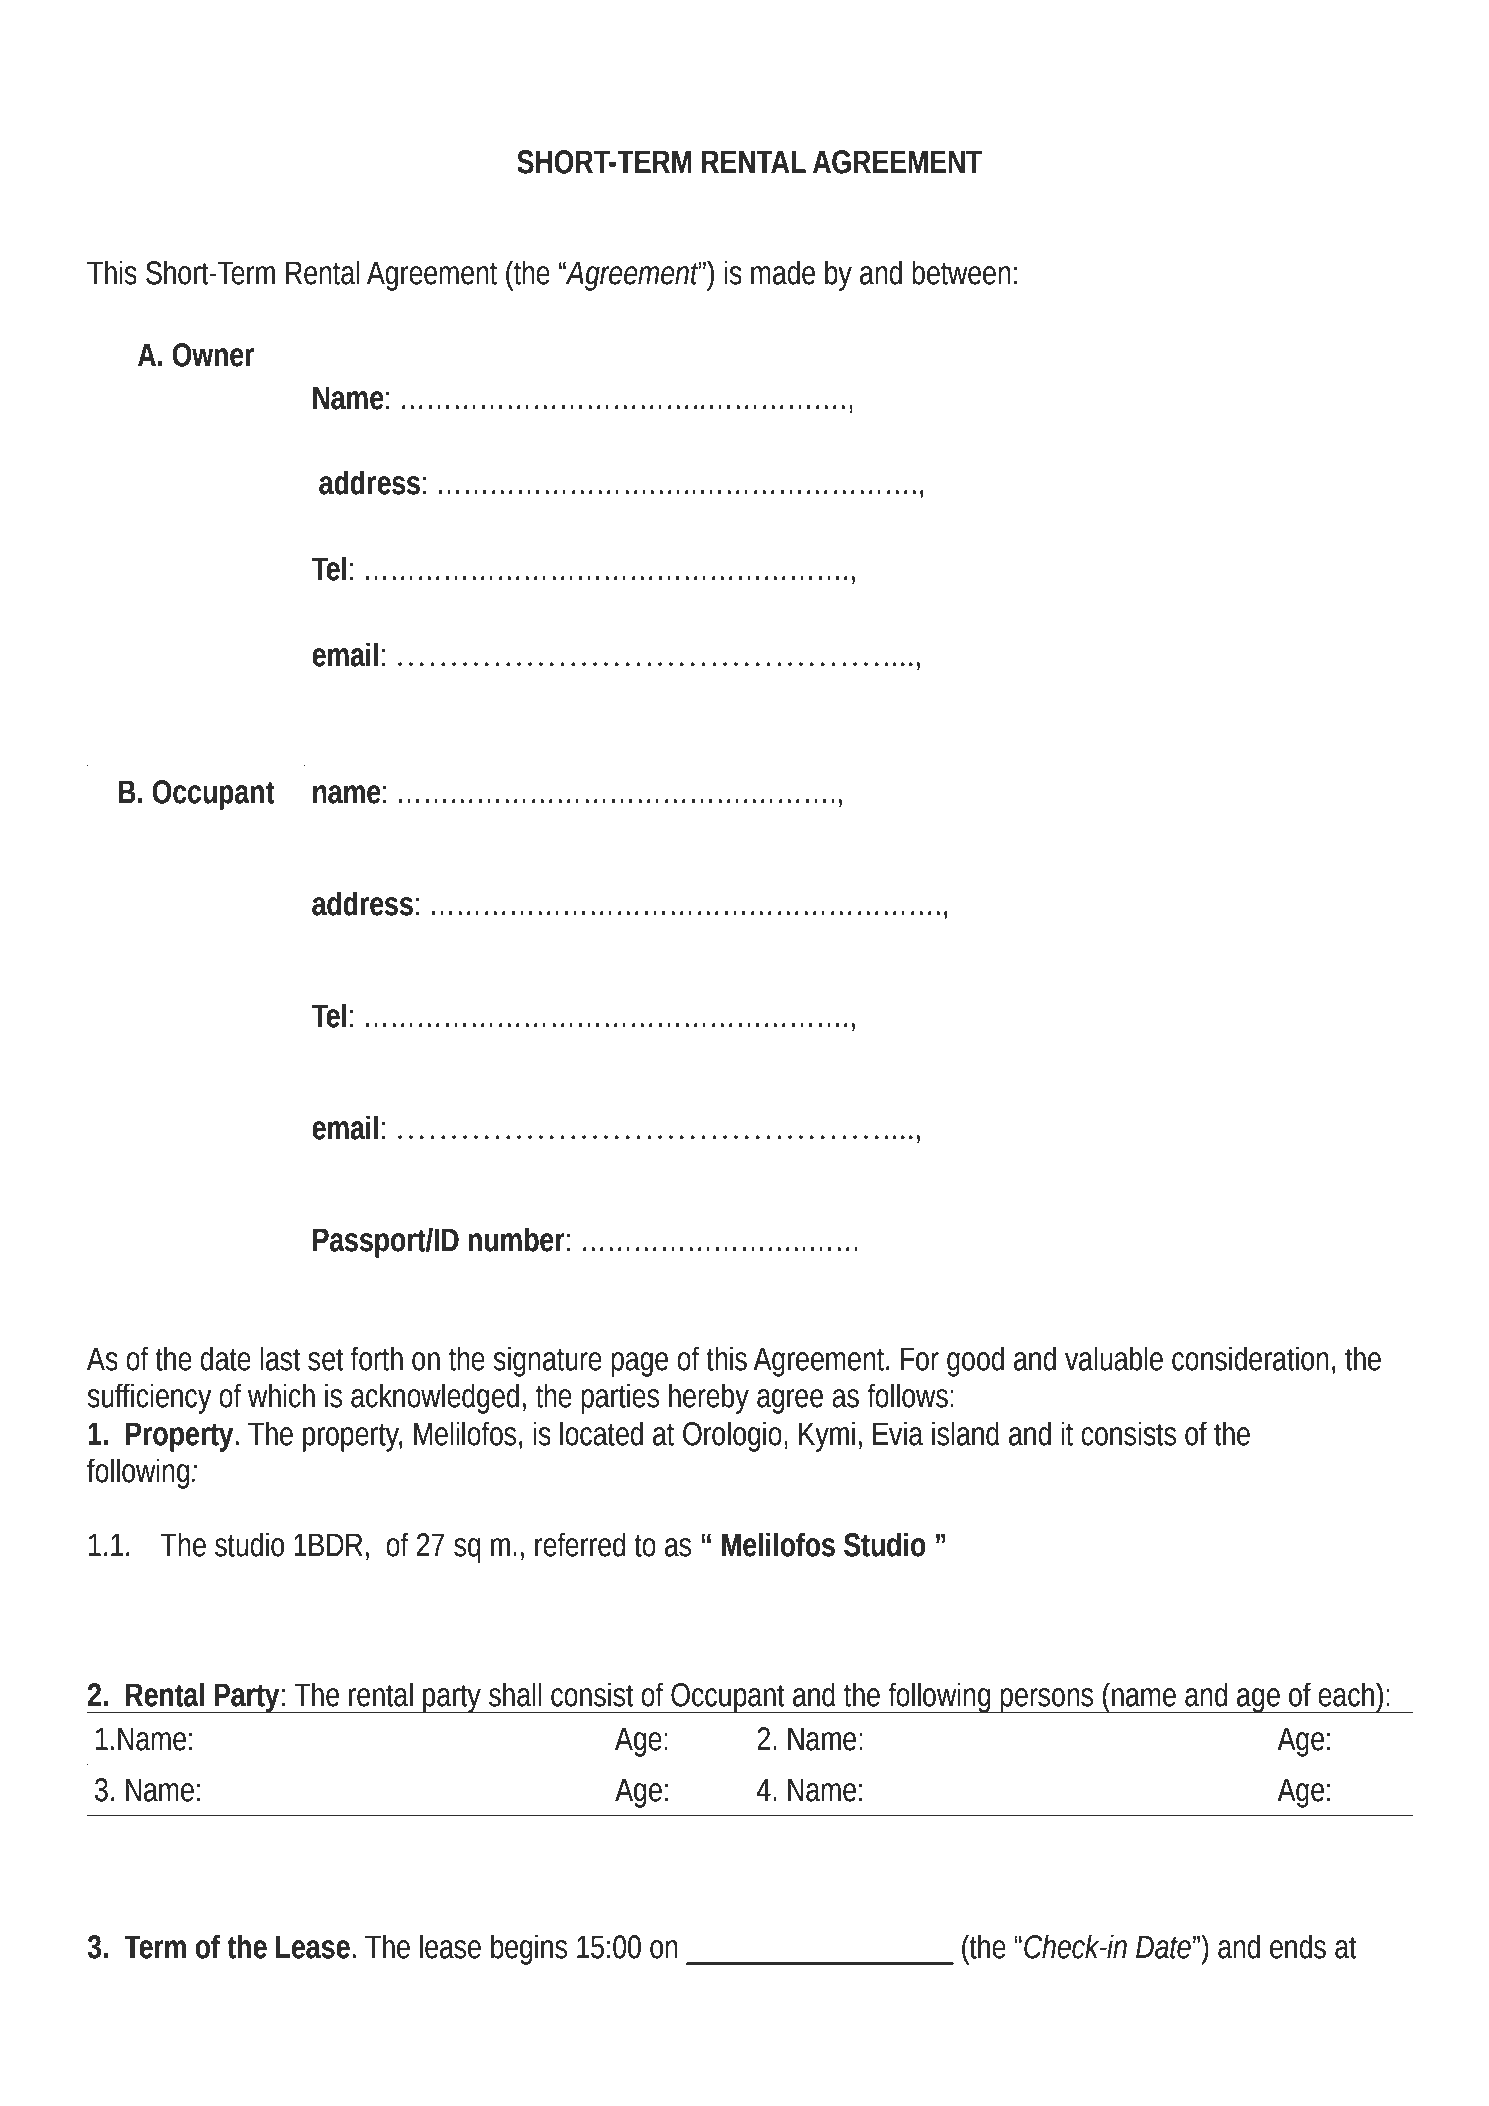  I want to click on between, so click(961, 272).
